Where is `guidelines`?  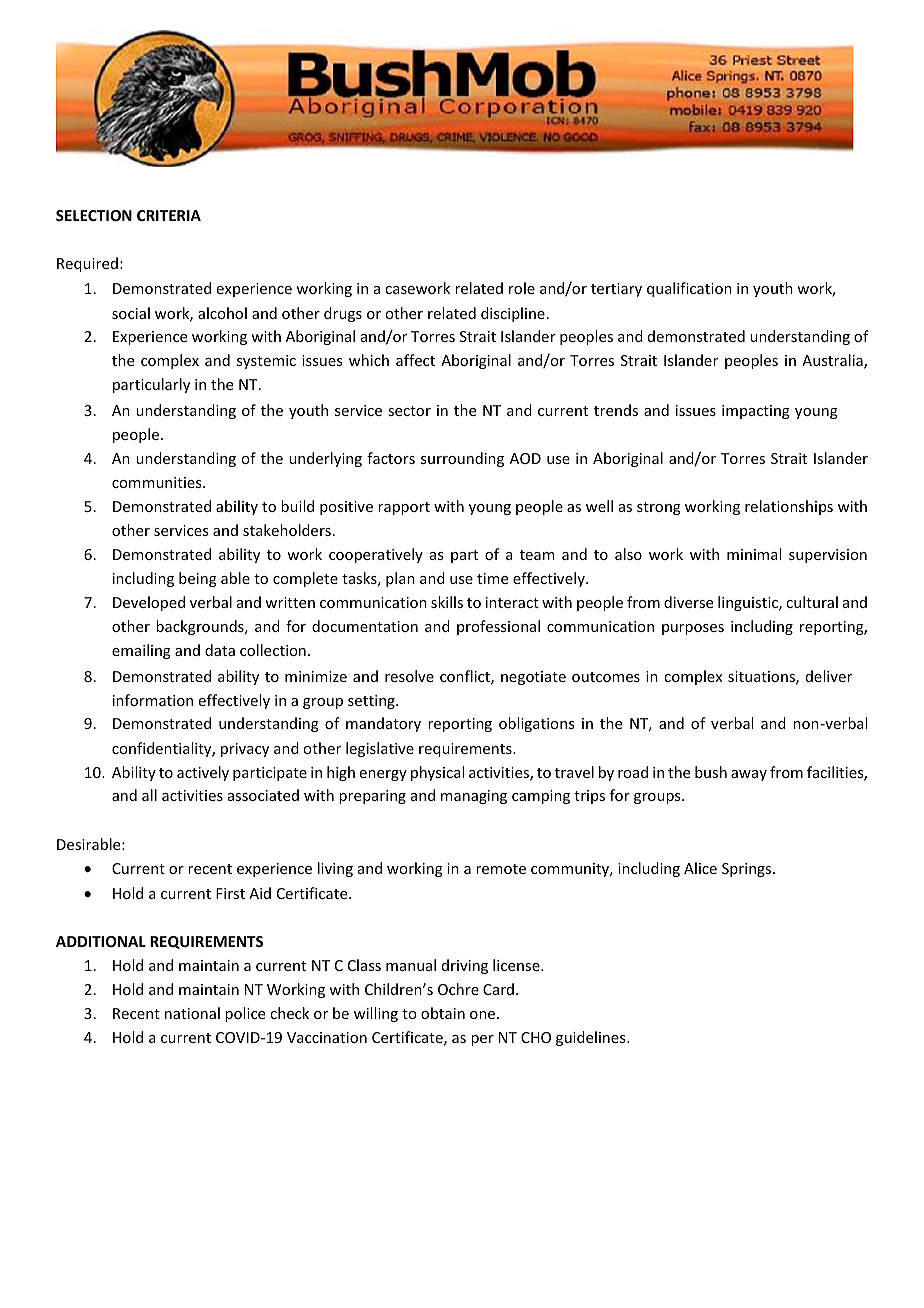 guidelines is located at coordinates (592, 1038).
